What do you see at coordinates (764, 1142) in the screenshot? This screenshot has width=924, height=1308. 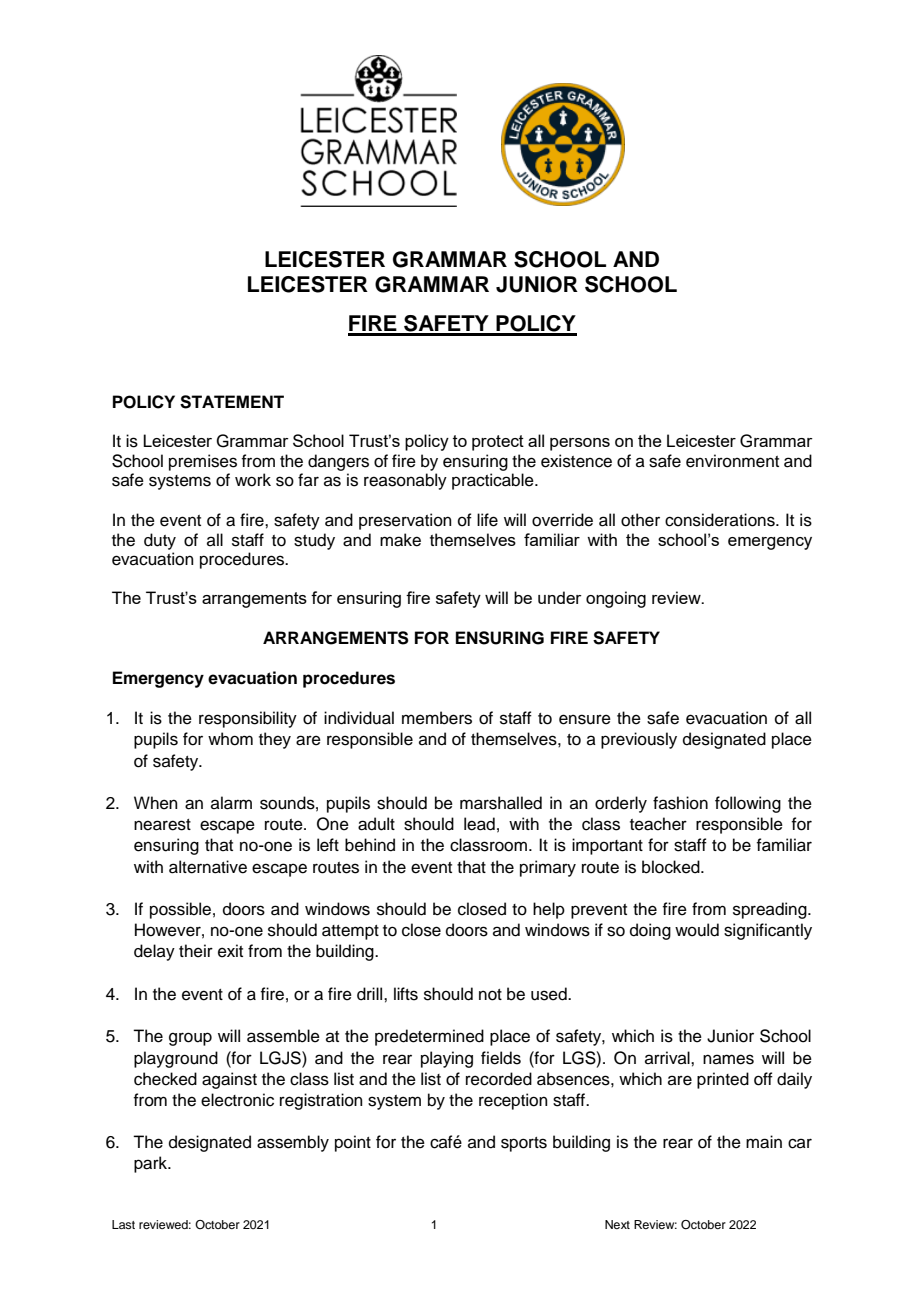 I see `main` at bounding box center [764, 1142].
